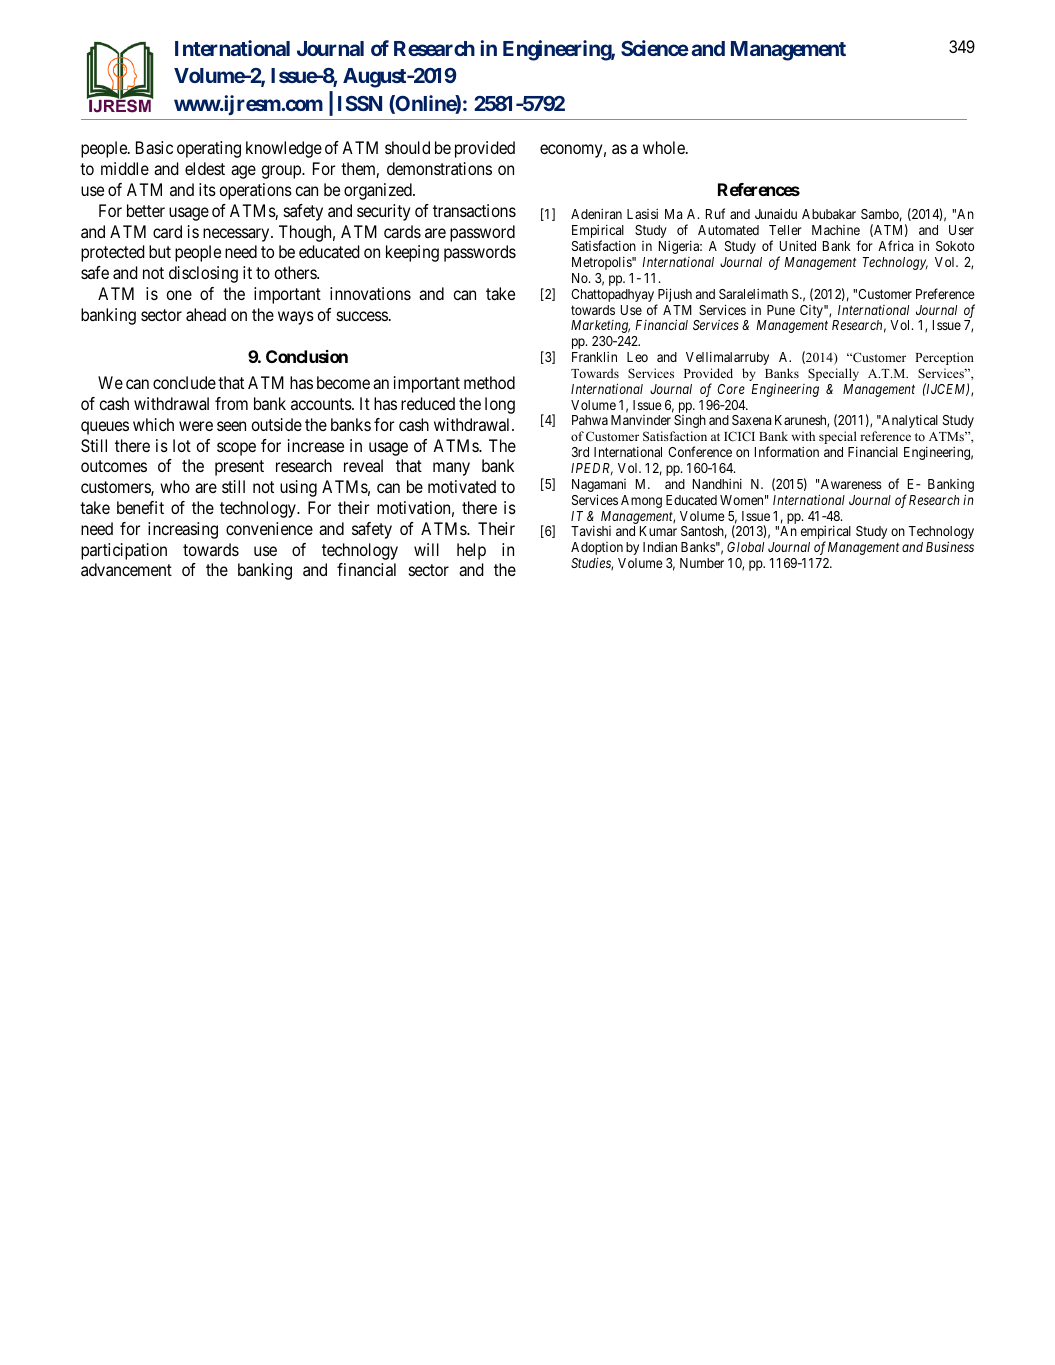 This page has width=1055, height=1365. What do you see at coordinates (124, 551) in the page?
I see `participation` at bounding box center [124, 551].
